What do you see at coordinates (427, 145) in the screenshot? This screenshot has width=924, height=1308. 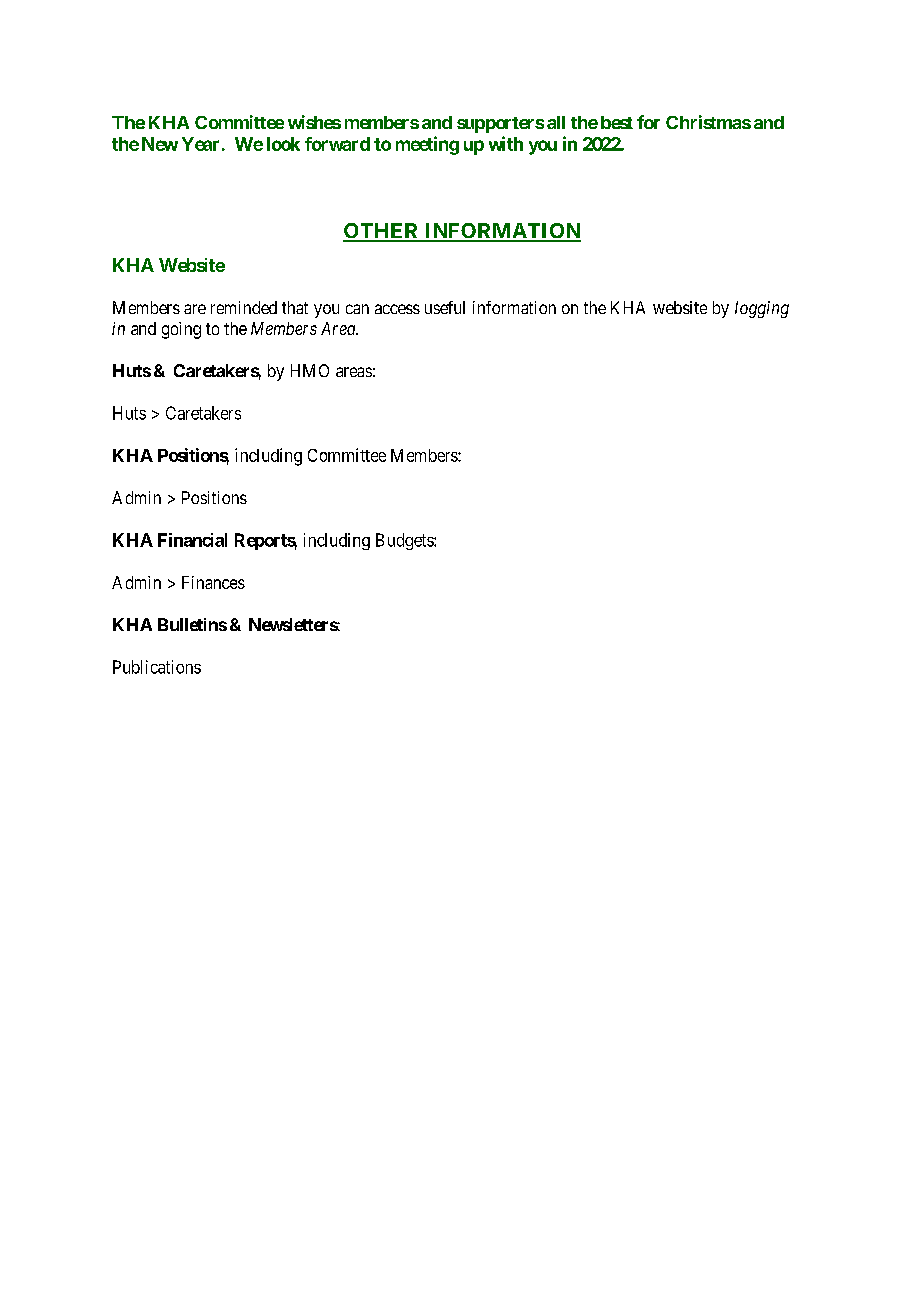 I see `meeting` at bounding box center [427, 145].
